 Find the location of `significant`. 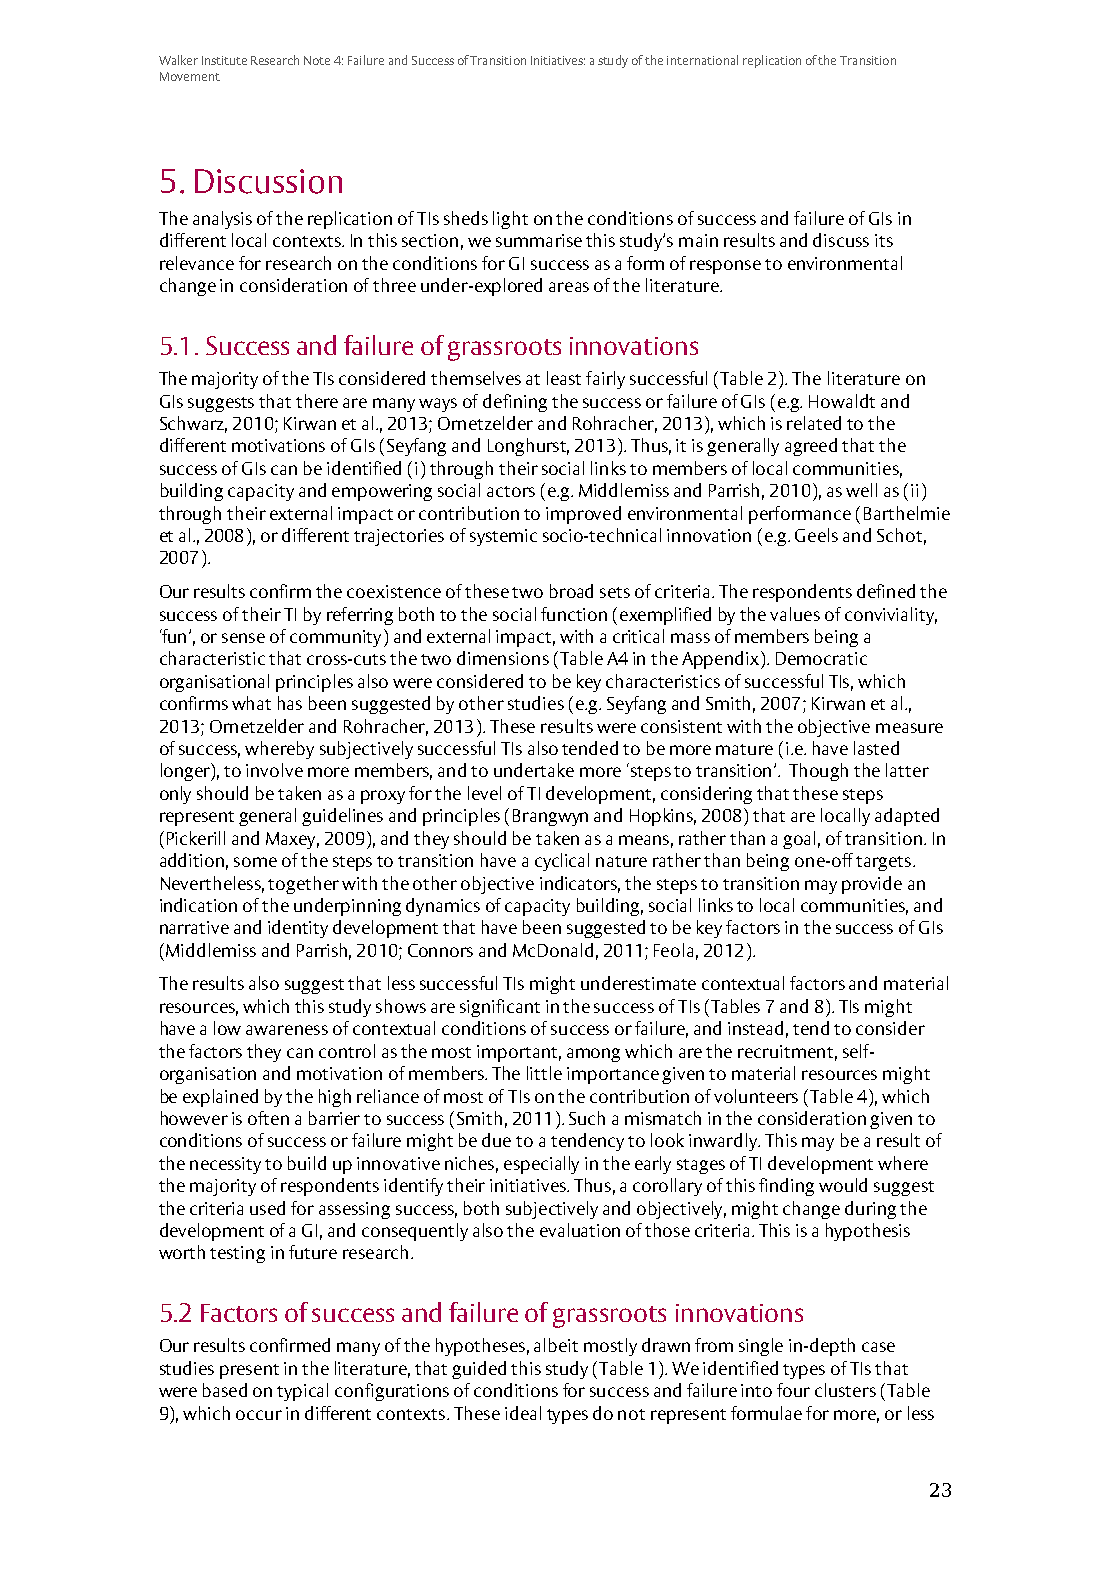

significant is located at coordinates (500, 1008).
